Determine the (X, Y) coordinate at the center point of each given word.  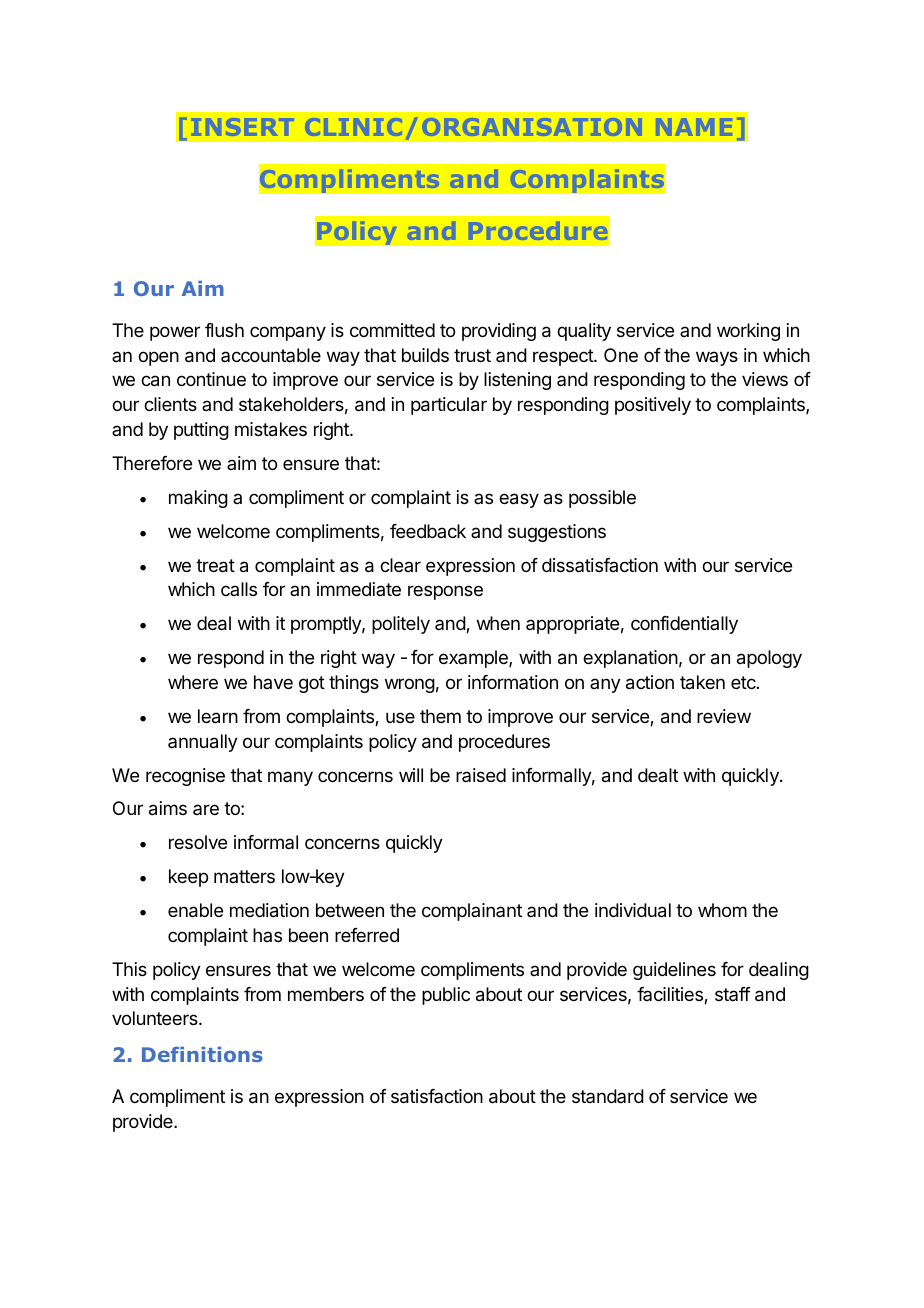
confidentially (684, 625)
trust (472, 355)
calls (239, 589)
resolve (198, 842)
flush (224, 330)
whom (722, 910)
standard (608, 1096)
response (445, 592)
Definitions (202, 1054)
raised (481, 775)
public (446, 996)
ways (717, 358)
